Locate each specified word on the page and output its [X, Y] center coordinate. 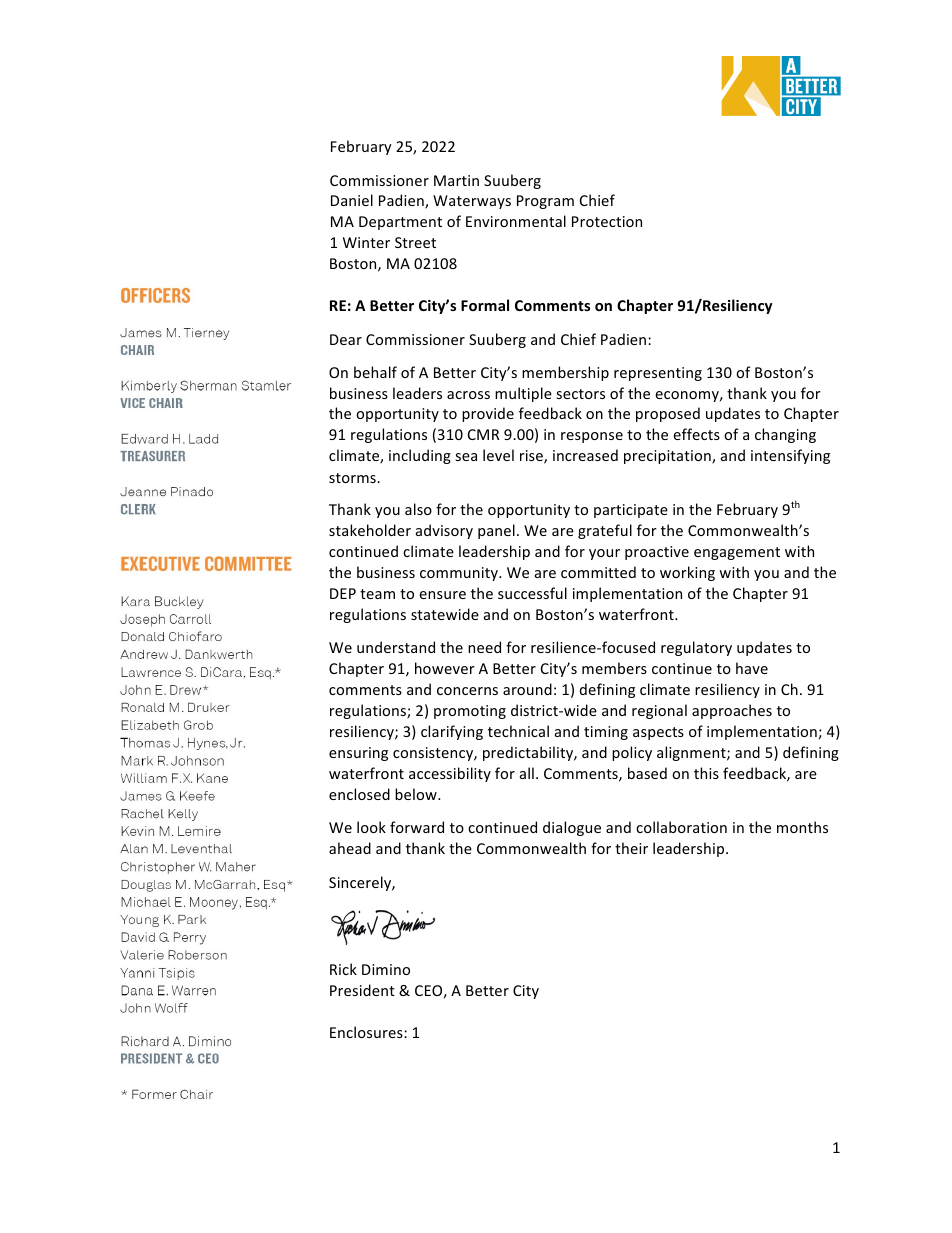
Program [545, 202]
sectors [580, 394]
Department [400, 223]
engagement [737, 553]
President [362, 990]
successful [532, 593]
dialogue [572, 828]
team [377, 594]
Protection [607, 221]
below [417, 794]
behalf [375, 372]
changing [785, 435]
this [706, 773]
